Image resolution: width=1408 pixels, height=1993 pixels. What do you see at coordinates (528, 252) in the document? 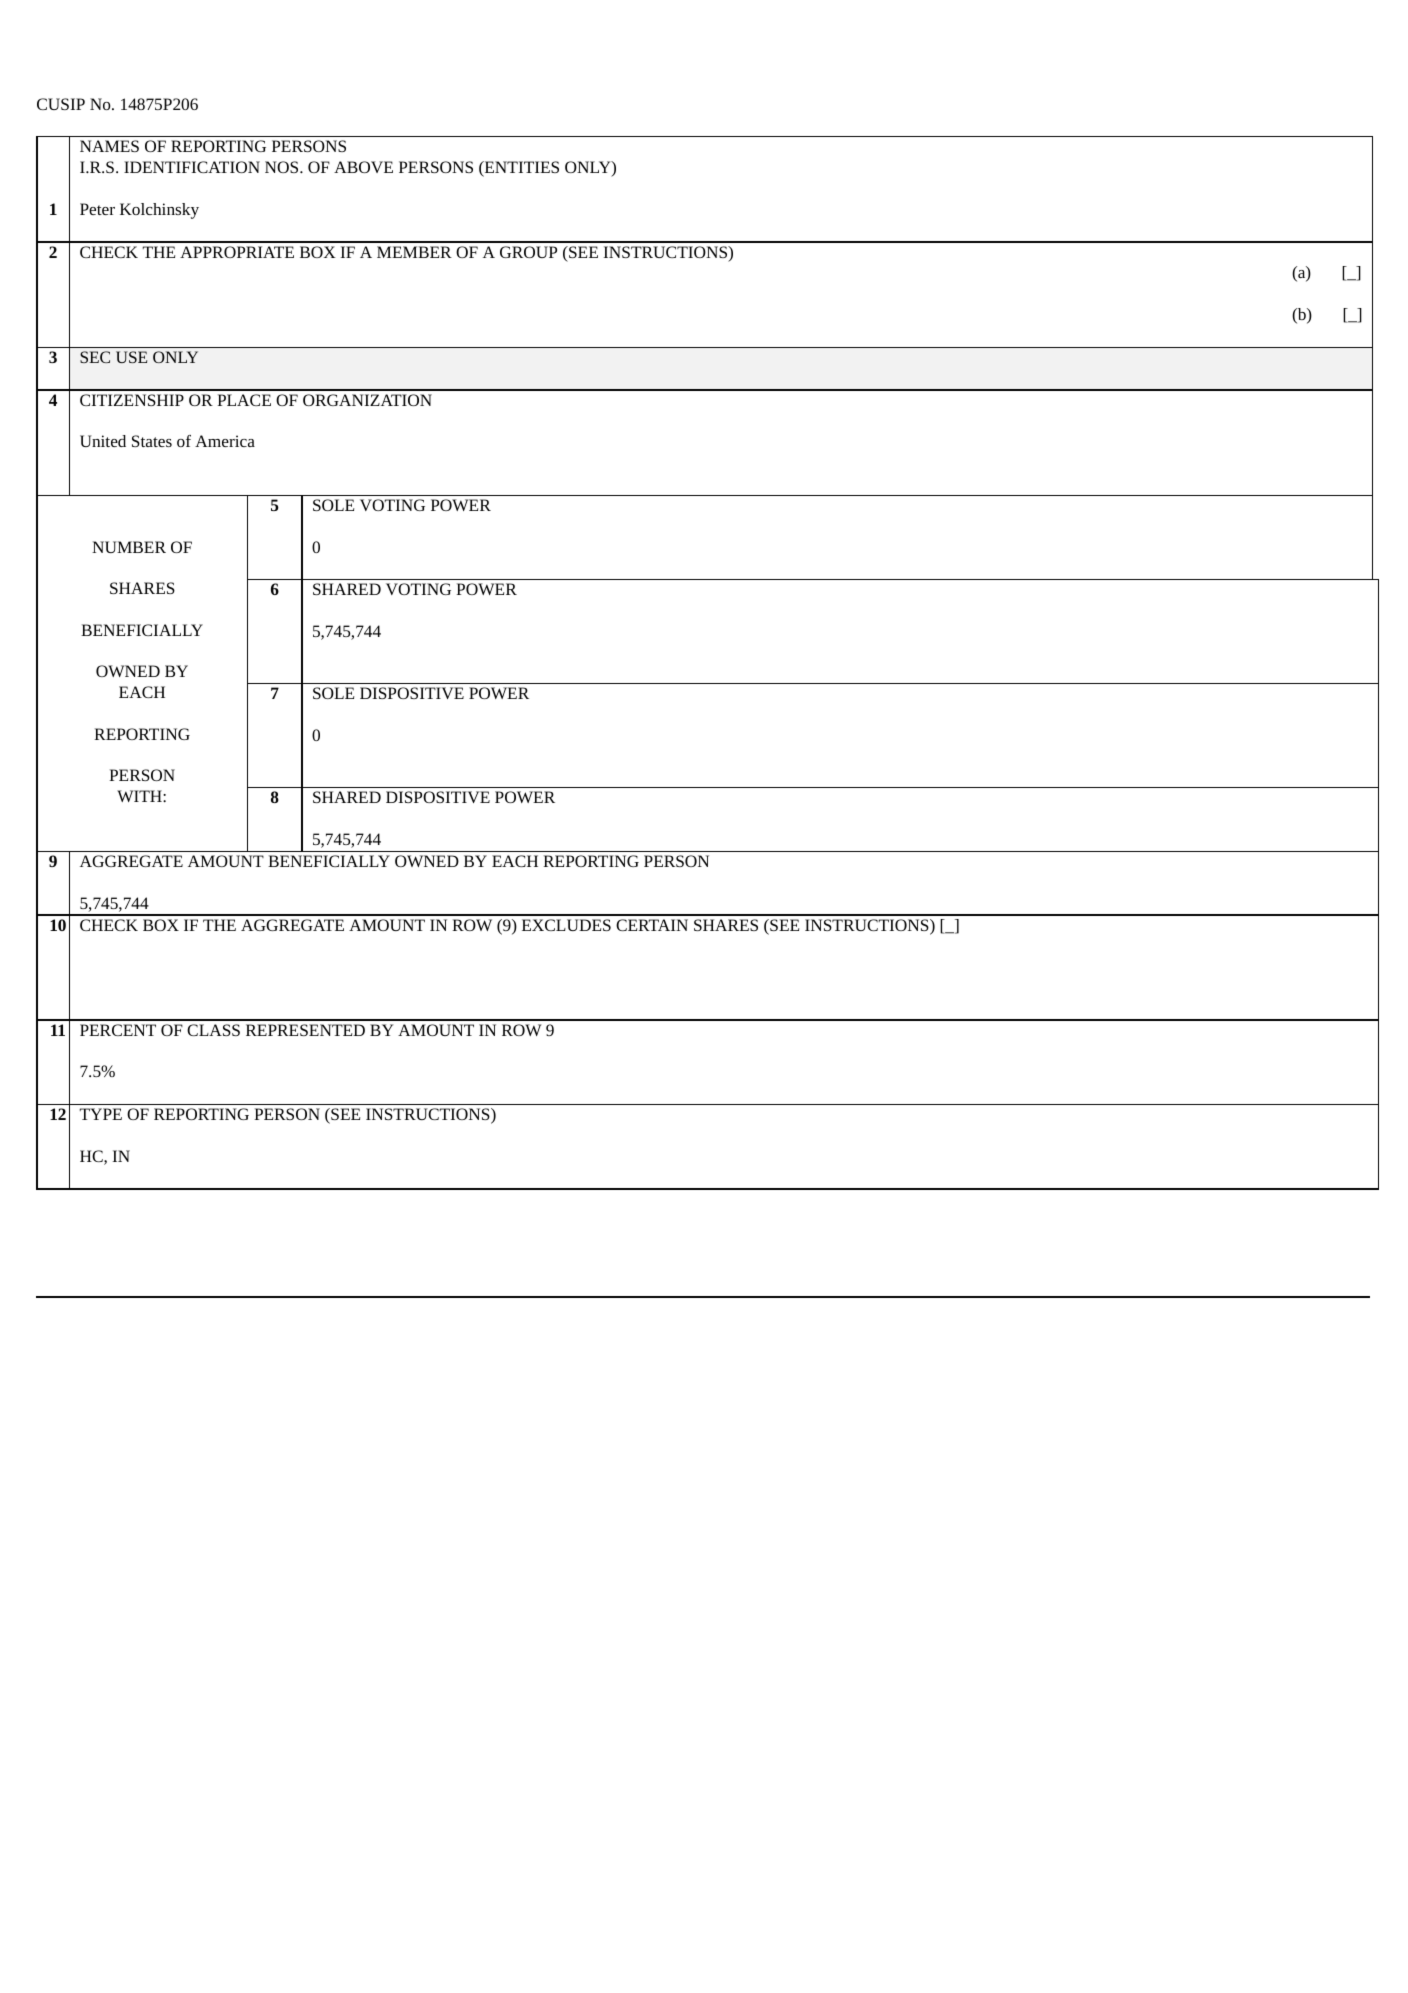
I see `GROUP` at bounding box center [528, 252].
